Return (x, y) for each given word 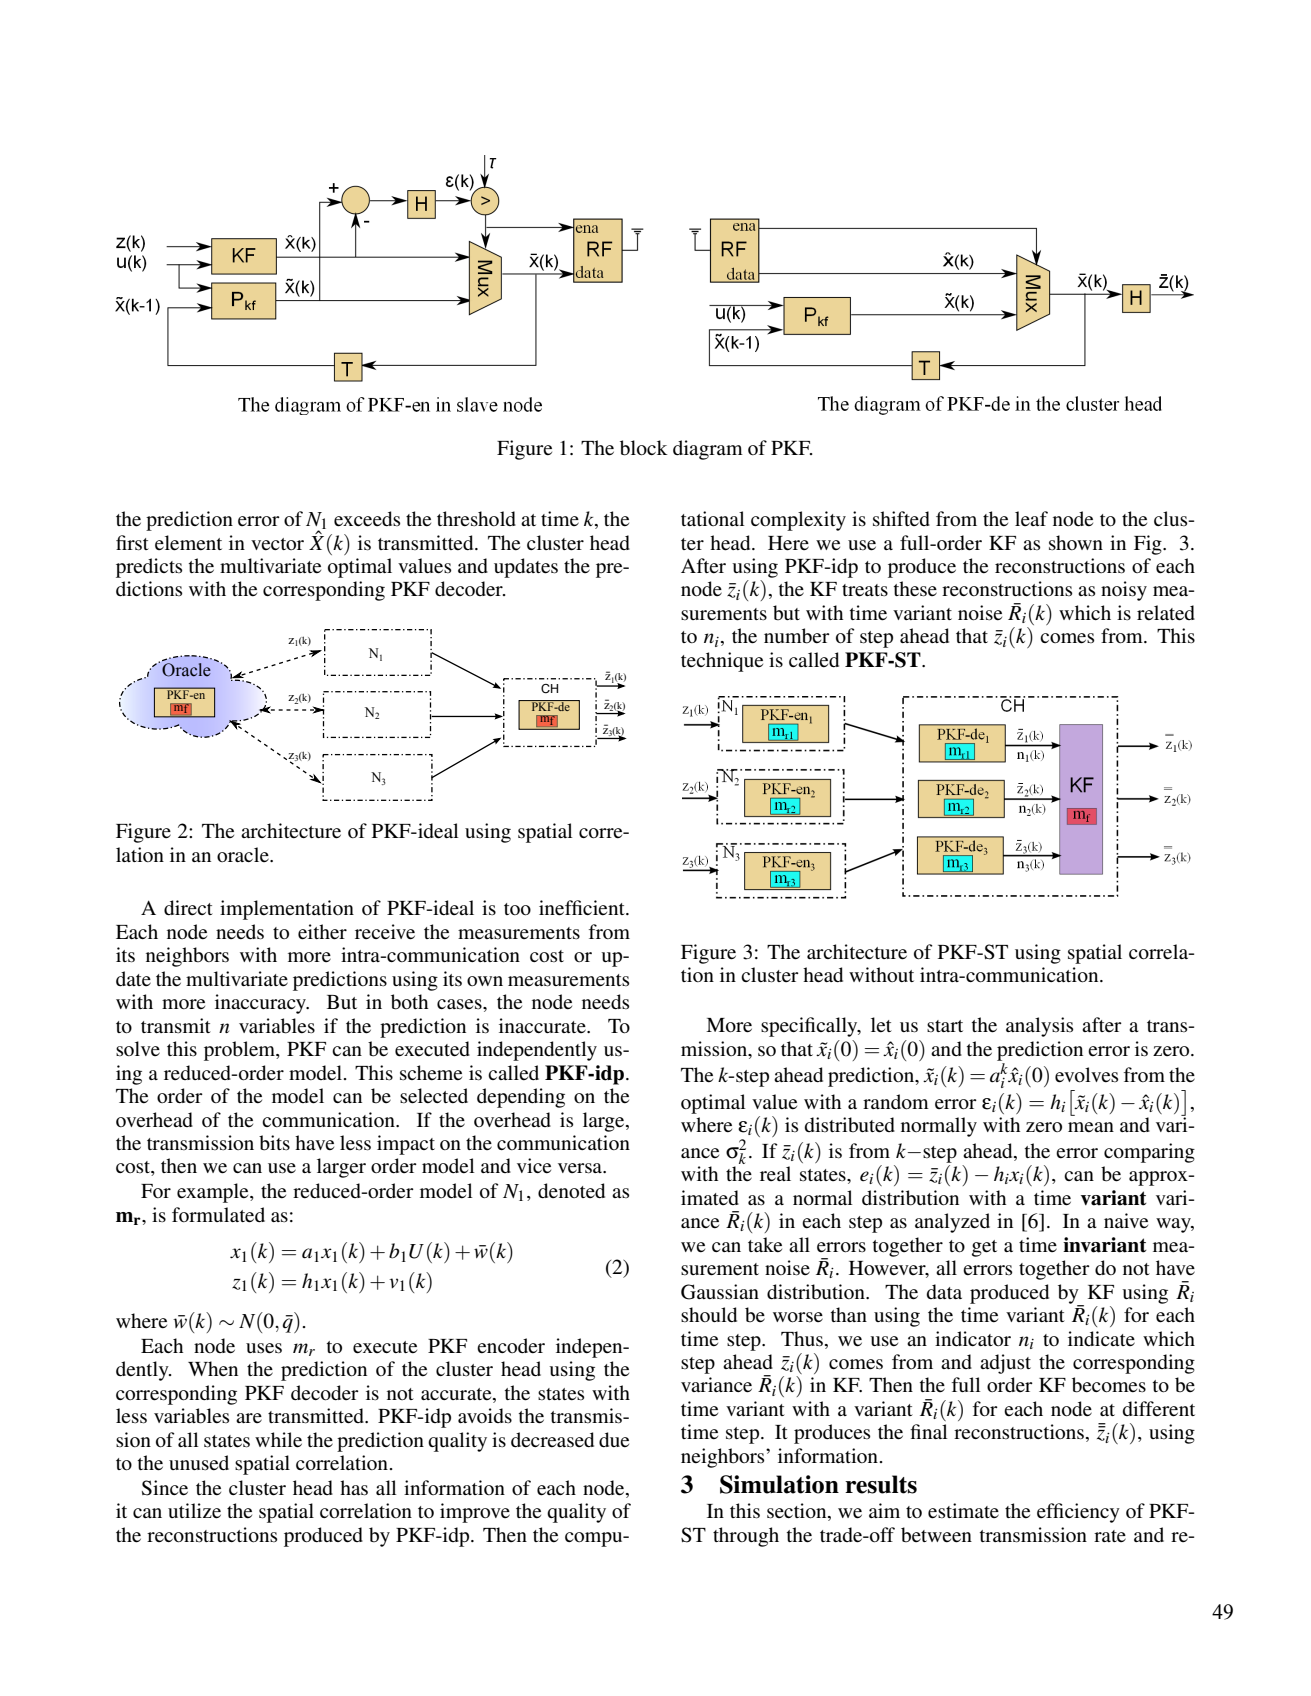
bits (274, 1143)
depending (521, 1098)
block (644, 448)
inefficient (583, 908)
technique (722, 662)
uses (264, 1348)
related (1166, 613)
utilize (194, 1511)
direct (188, 907)
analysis (1039, 1027)
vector (277, 544)
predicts (149, 568)
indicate (1101, 1338)
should (709, 1314)
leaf (1031, 518)
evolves (1086, 1075)
